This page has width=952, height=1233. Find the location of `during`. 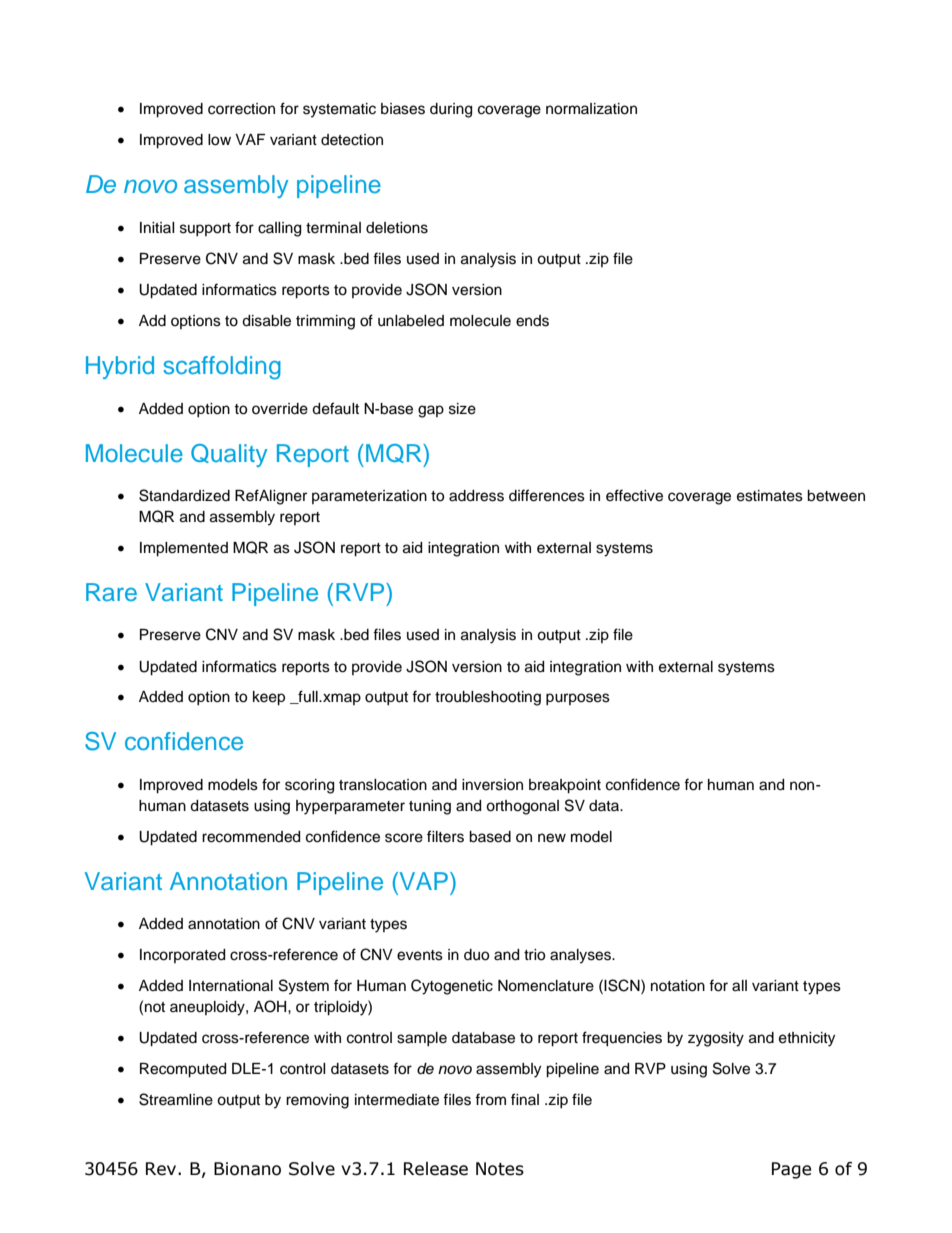

during is located at coordinates (451, 110).
